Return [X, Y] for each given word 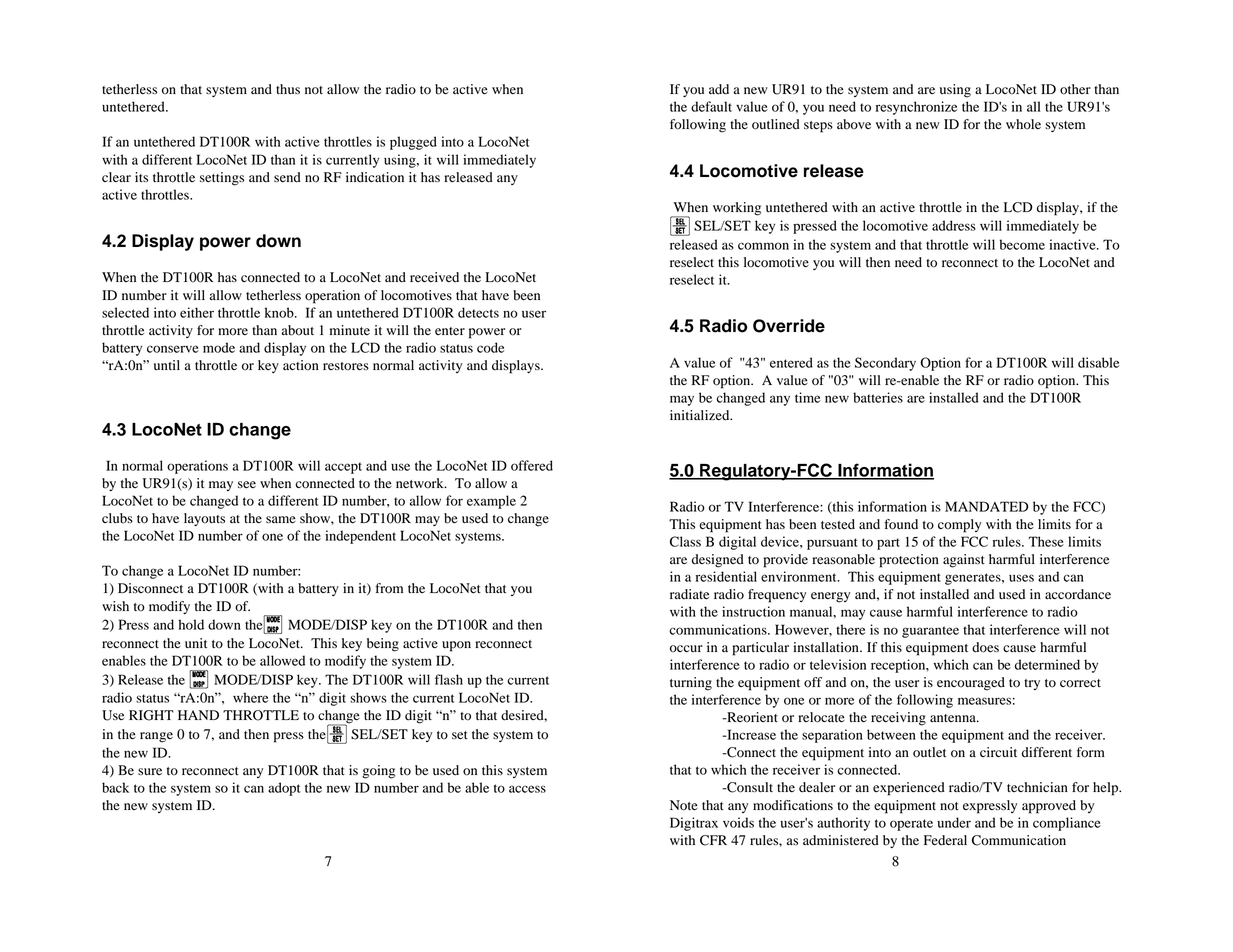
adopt [284, 789]
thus [288, 89]
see [247, 485]
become [1022, 244]
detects [478, 312]
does [985, 647]
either [197, 312]
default [711, 106]
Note [684, 805]
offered [532, 465]
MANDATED [987, 506]
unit [196, 643]
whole [1023, 124]
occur [686, 649]
